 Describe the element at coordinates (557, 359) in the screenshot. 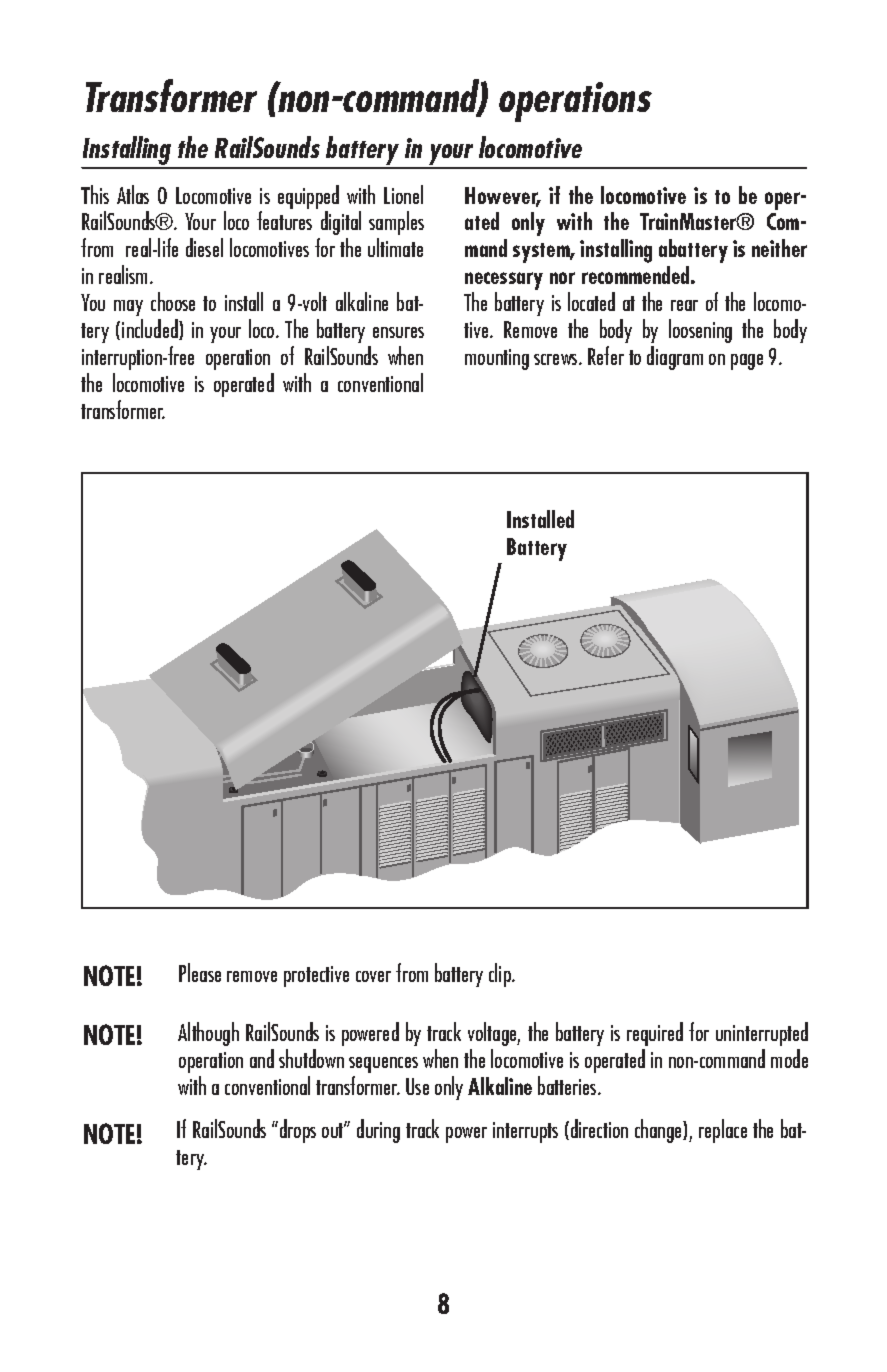

I see `screws` at that location.
